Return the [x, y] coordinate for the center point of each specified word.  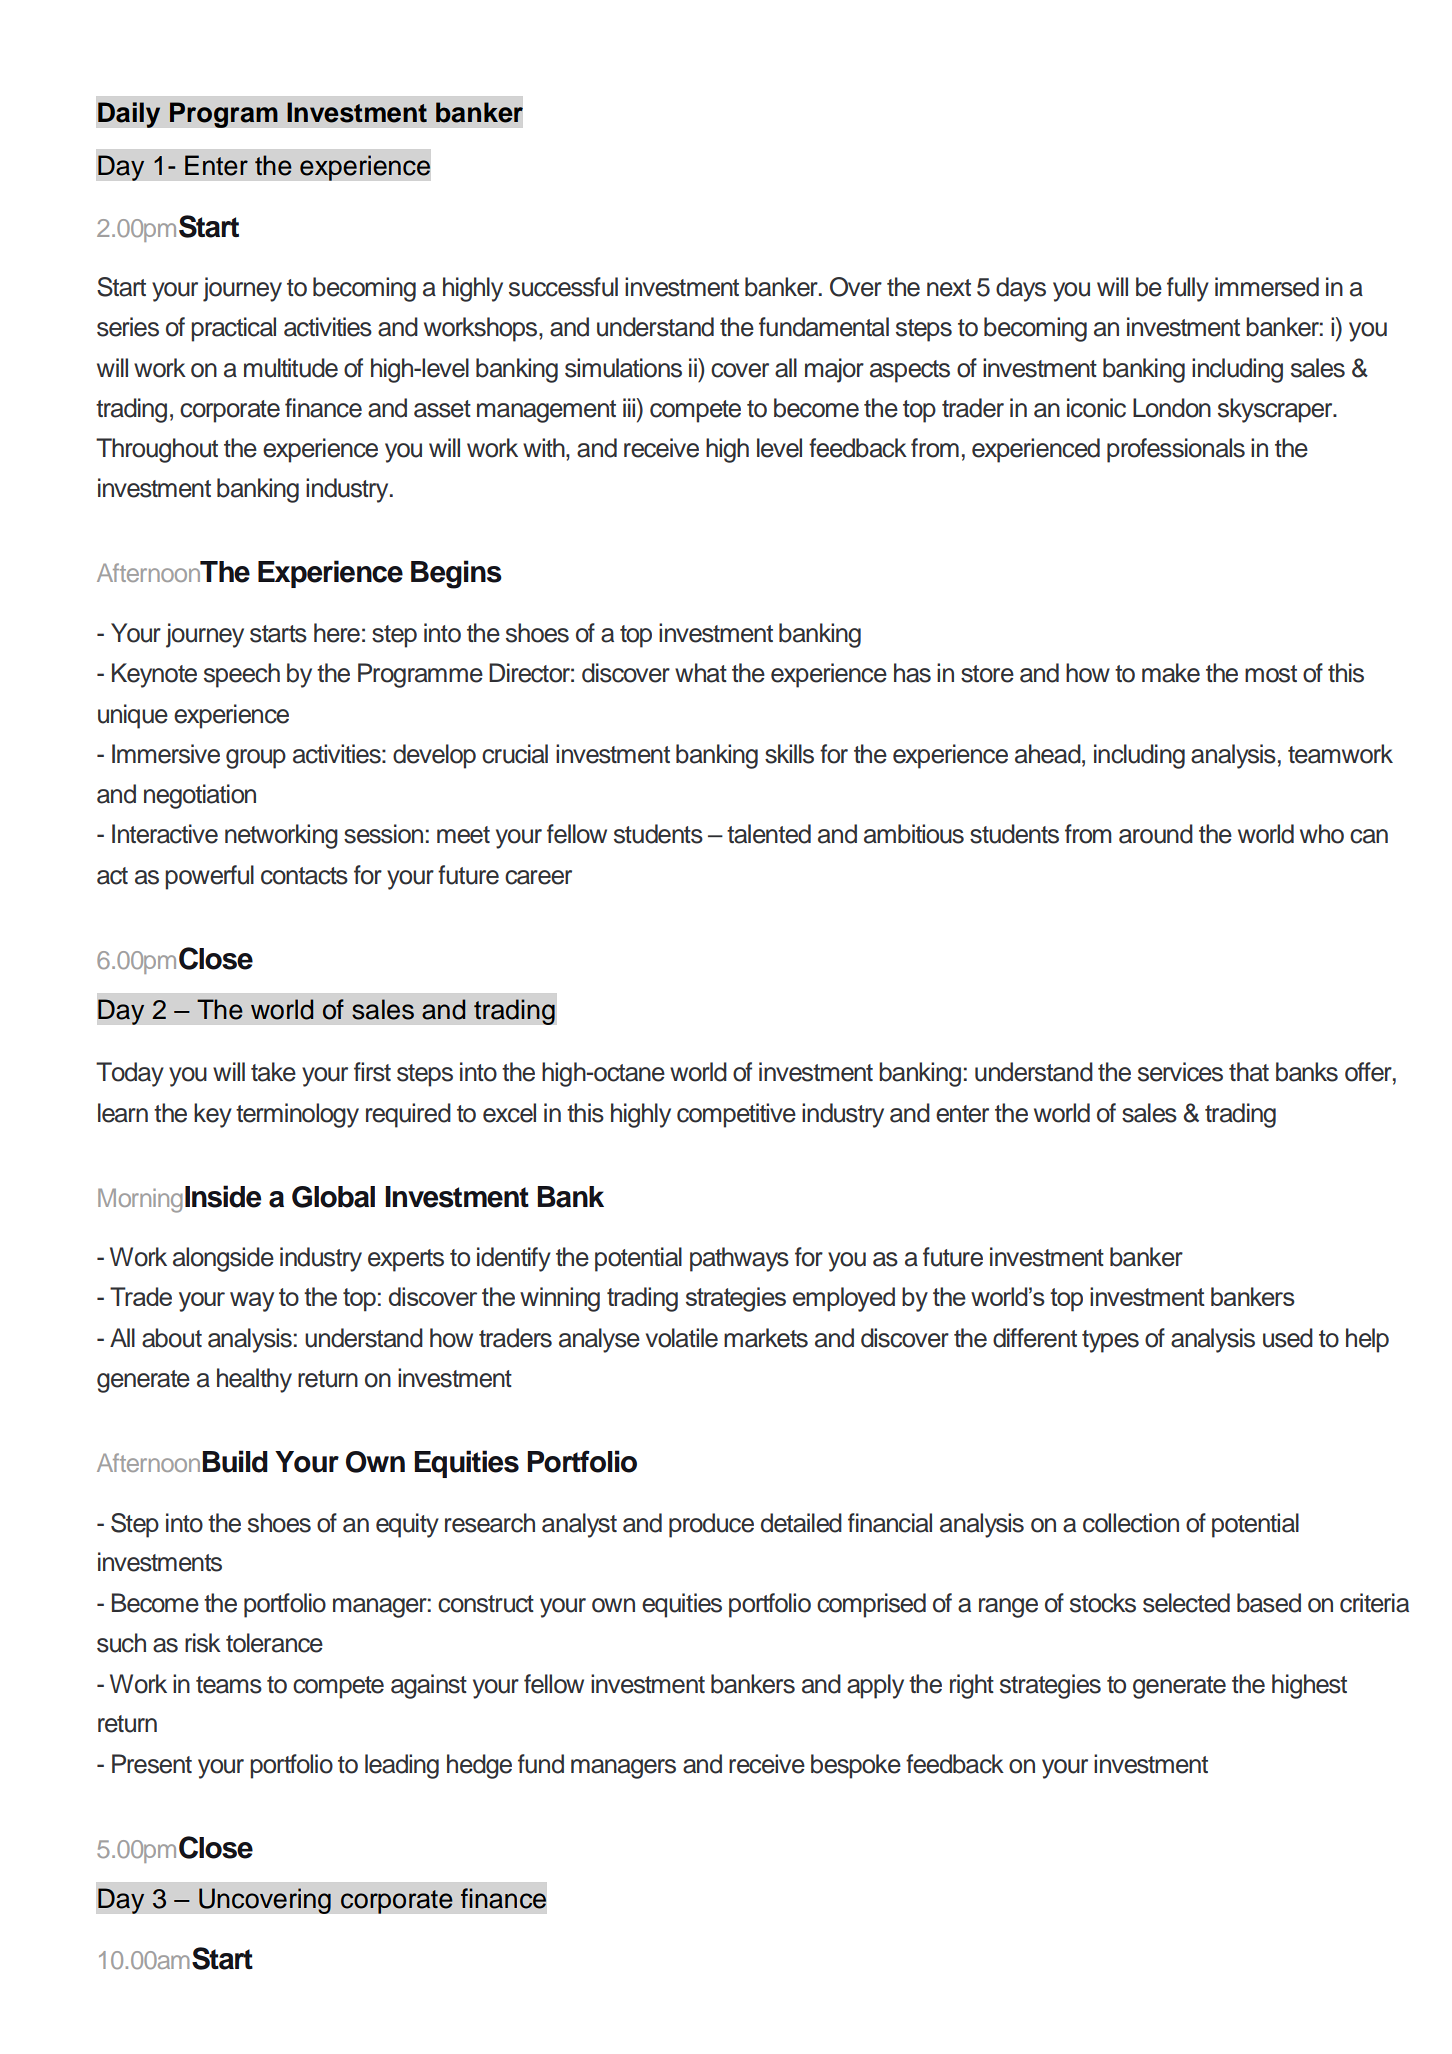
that [1249, 1072]
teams [229, 1685]
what [701, 673]
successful [563, 287]
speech [242, 675]
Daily [129, 115]
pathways [739, 1259]
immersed [1267, 287]
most [1271, 674]
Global [333, 1197]
